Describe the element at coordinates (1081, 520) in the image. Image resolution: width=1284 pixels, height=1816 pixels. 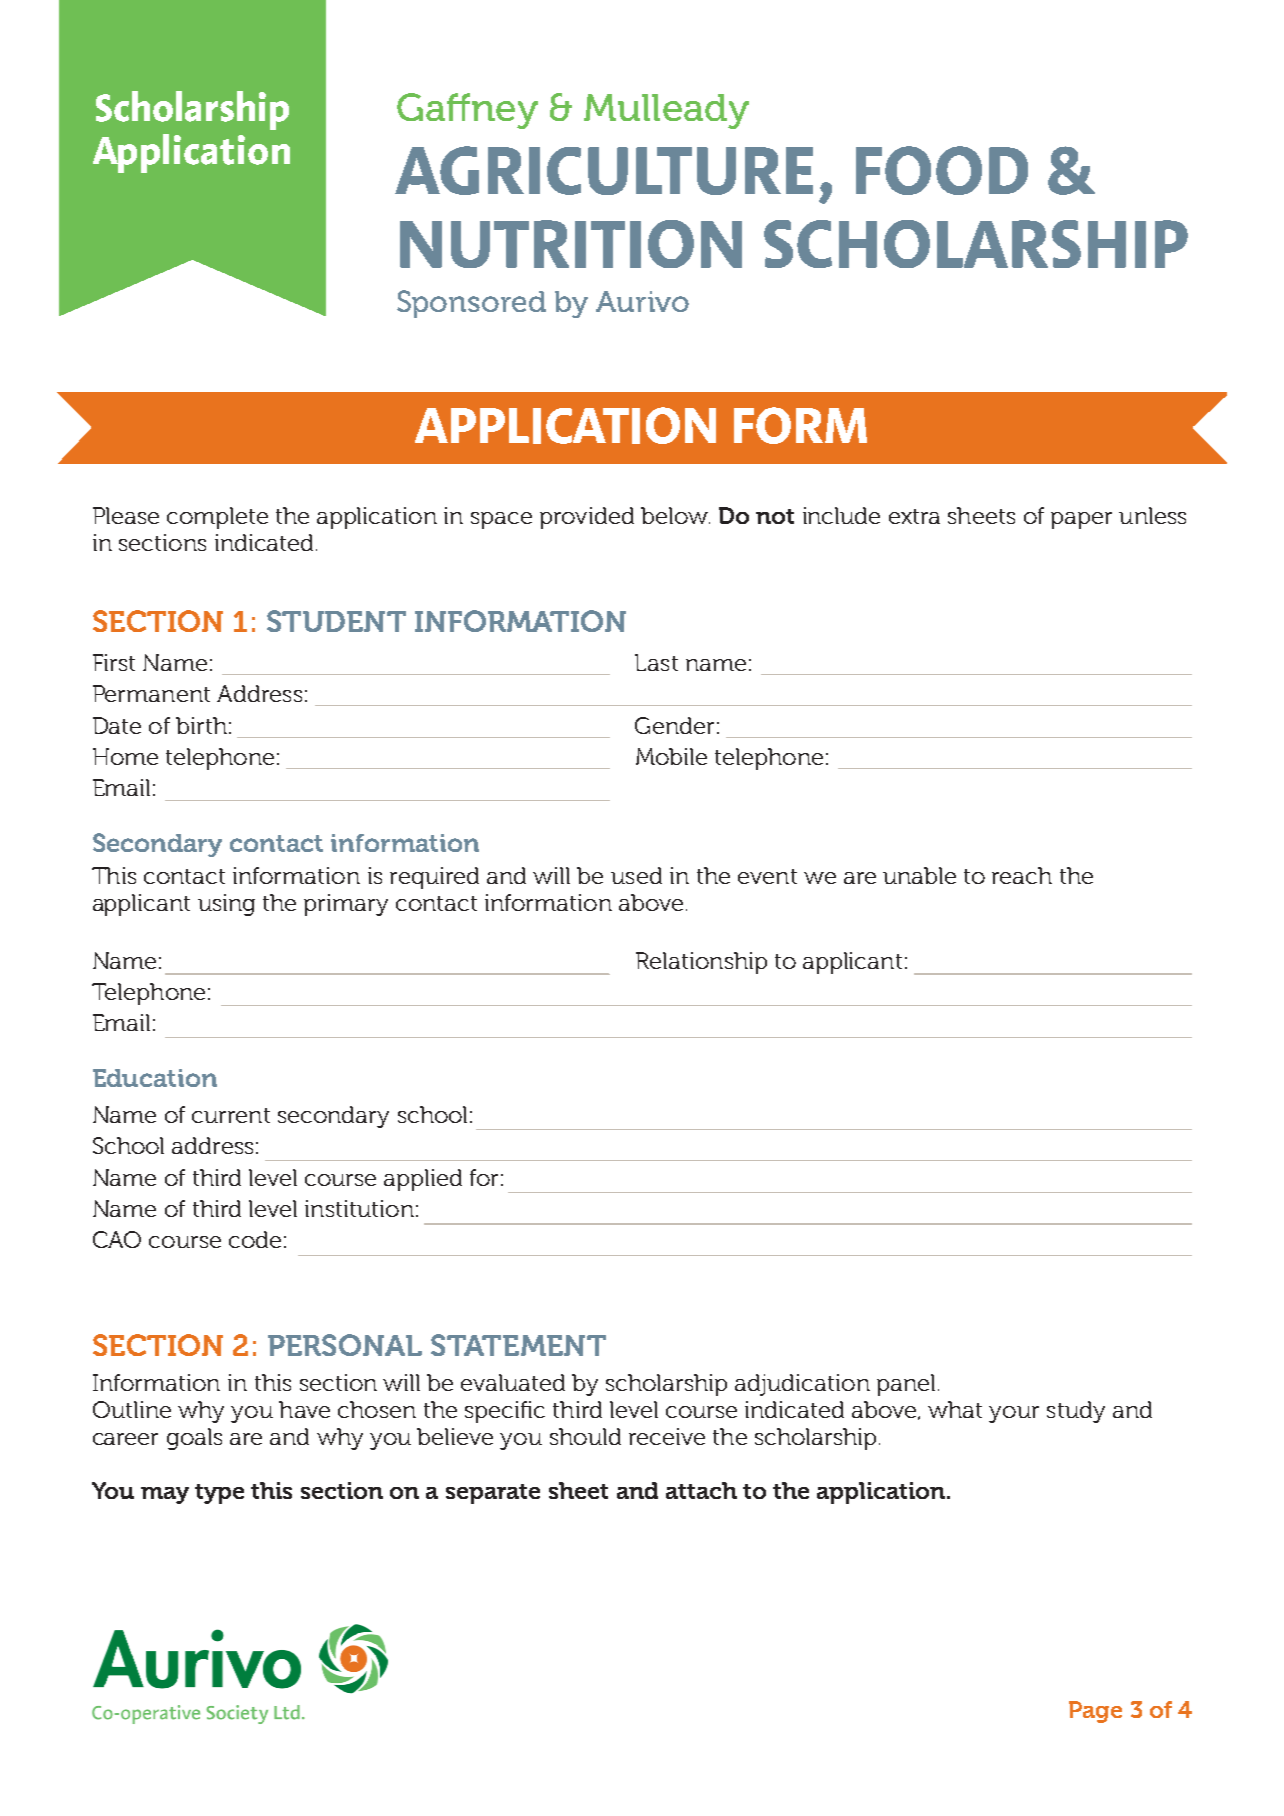
I see `paper` at that location.
